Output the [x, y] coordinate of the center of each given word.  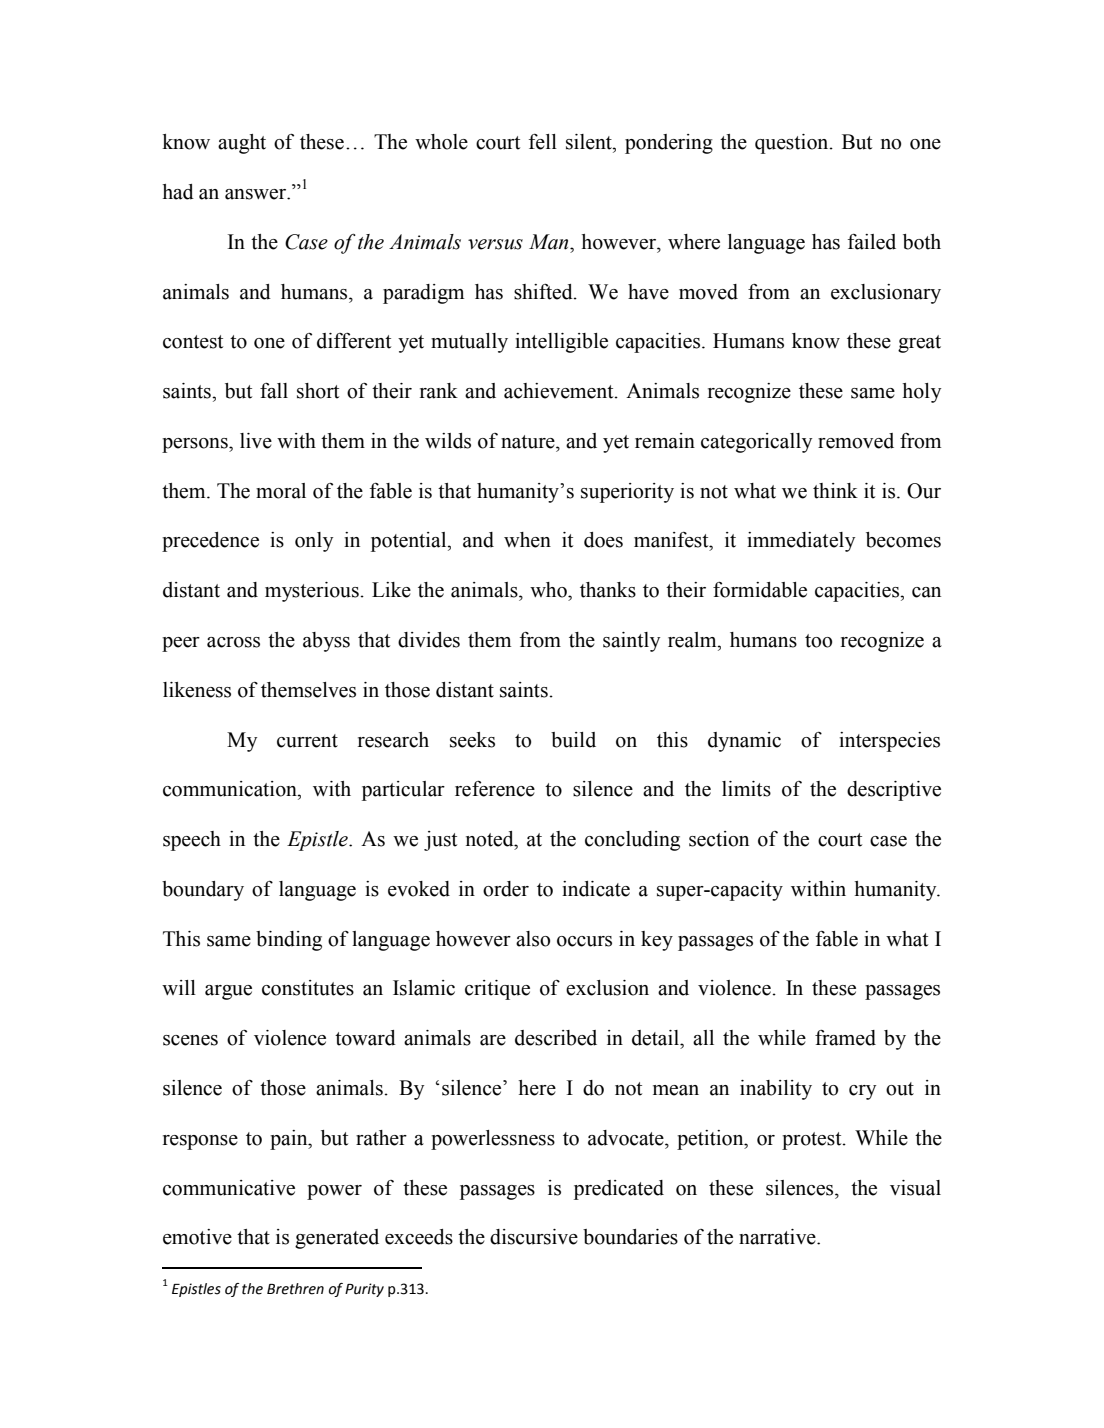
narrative [778, 1237]
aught [242, 144]
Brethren [295, 1289]
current [307, 741]
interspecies [889, 742]
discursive [534, 1237]
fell [543, 142]
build [573, 740]
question [793, 144]
